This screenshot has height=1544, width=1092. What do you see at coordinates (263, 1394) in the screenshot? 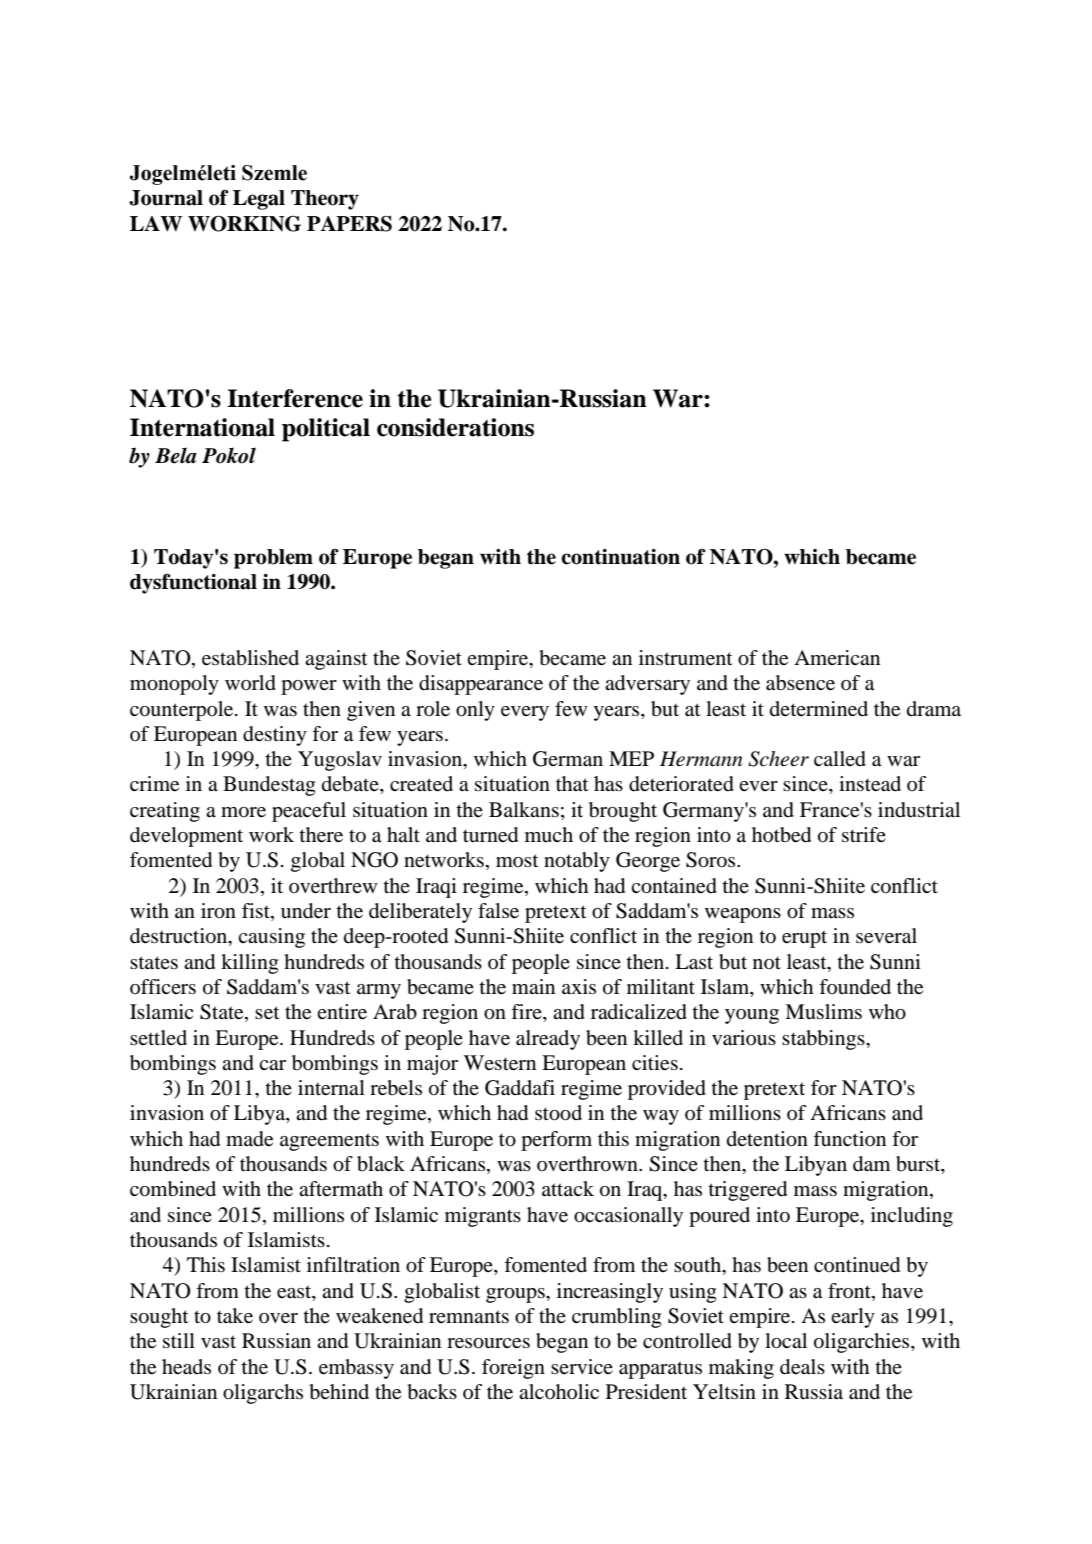
I see `oligarchs` at bounding box center [263, 1394].
